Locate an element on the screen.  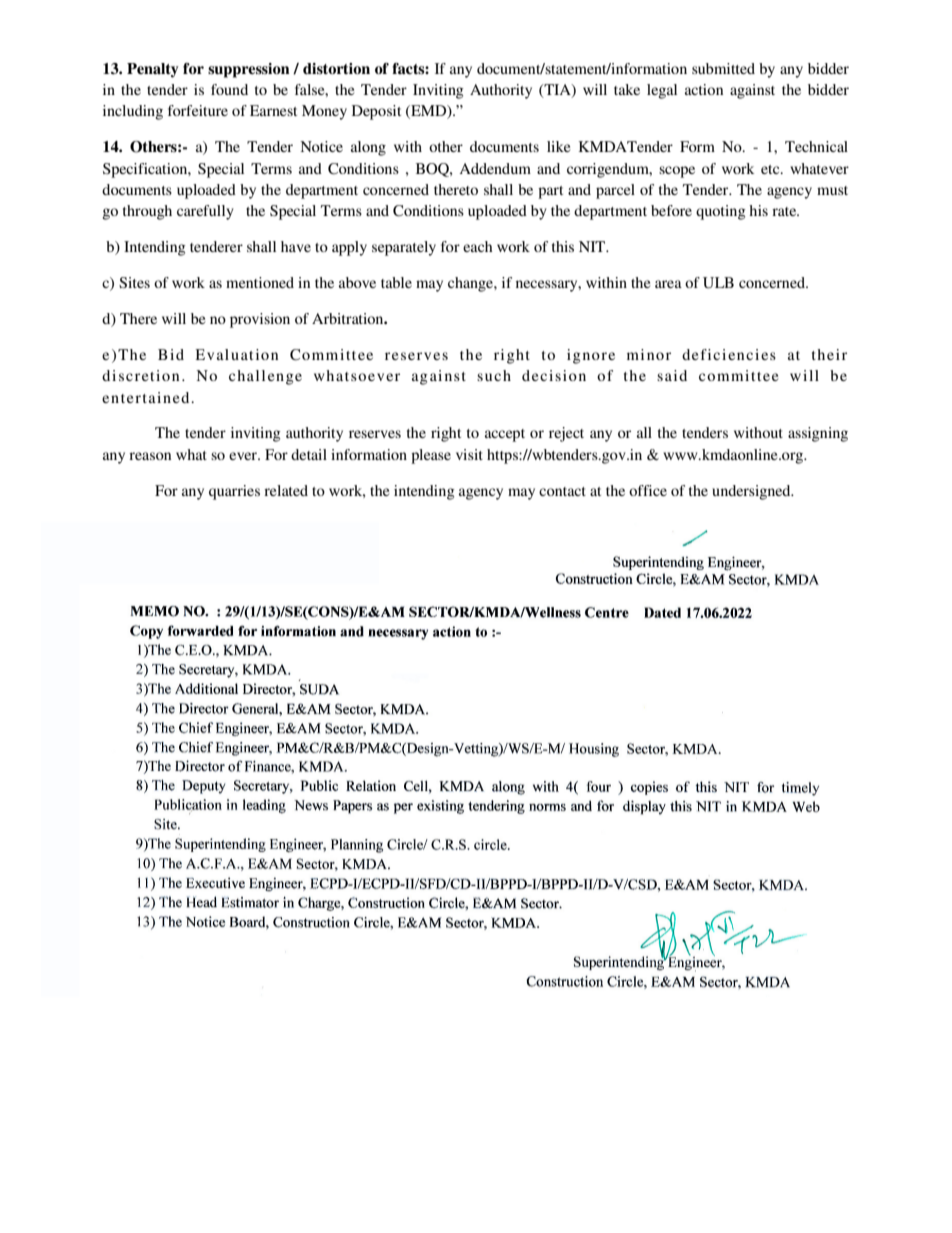
mentioned is located at coordinates (260, 282).
